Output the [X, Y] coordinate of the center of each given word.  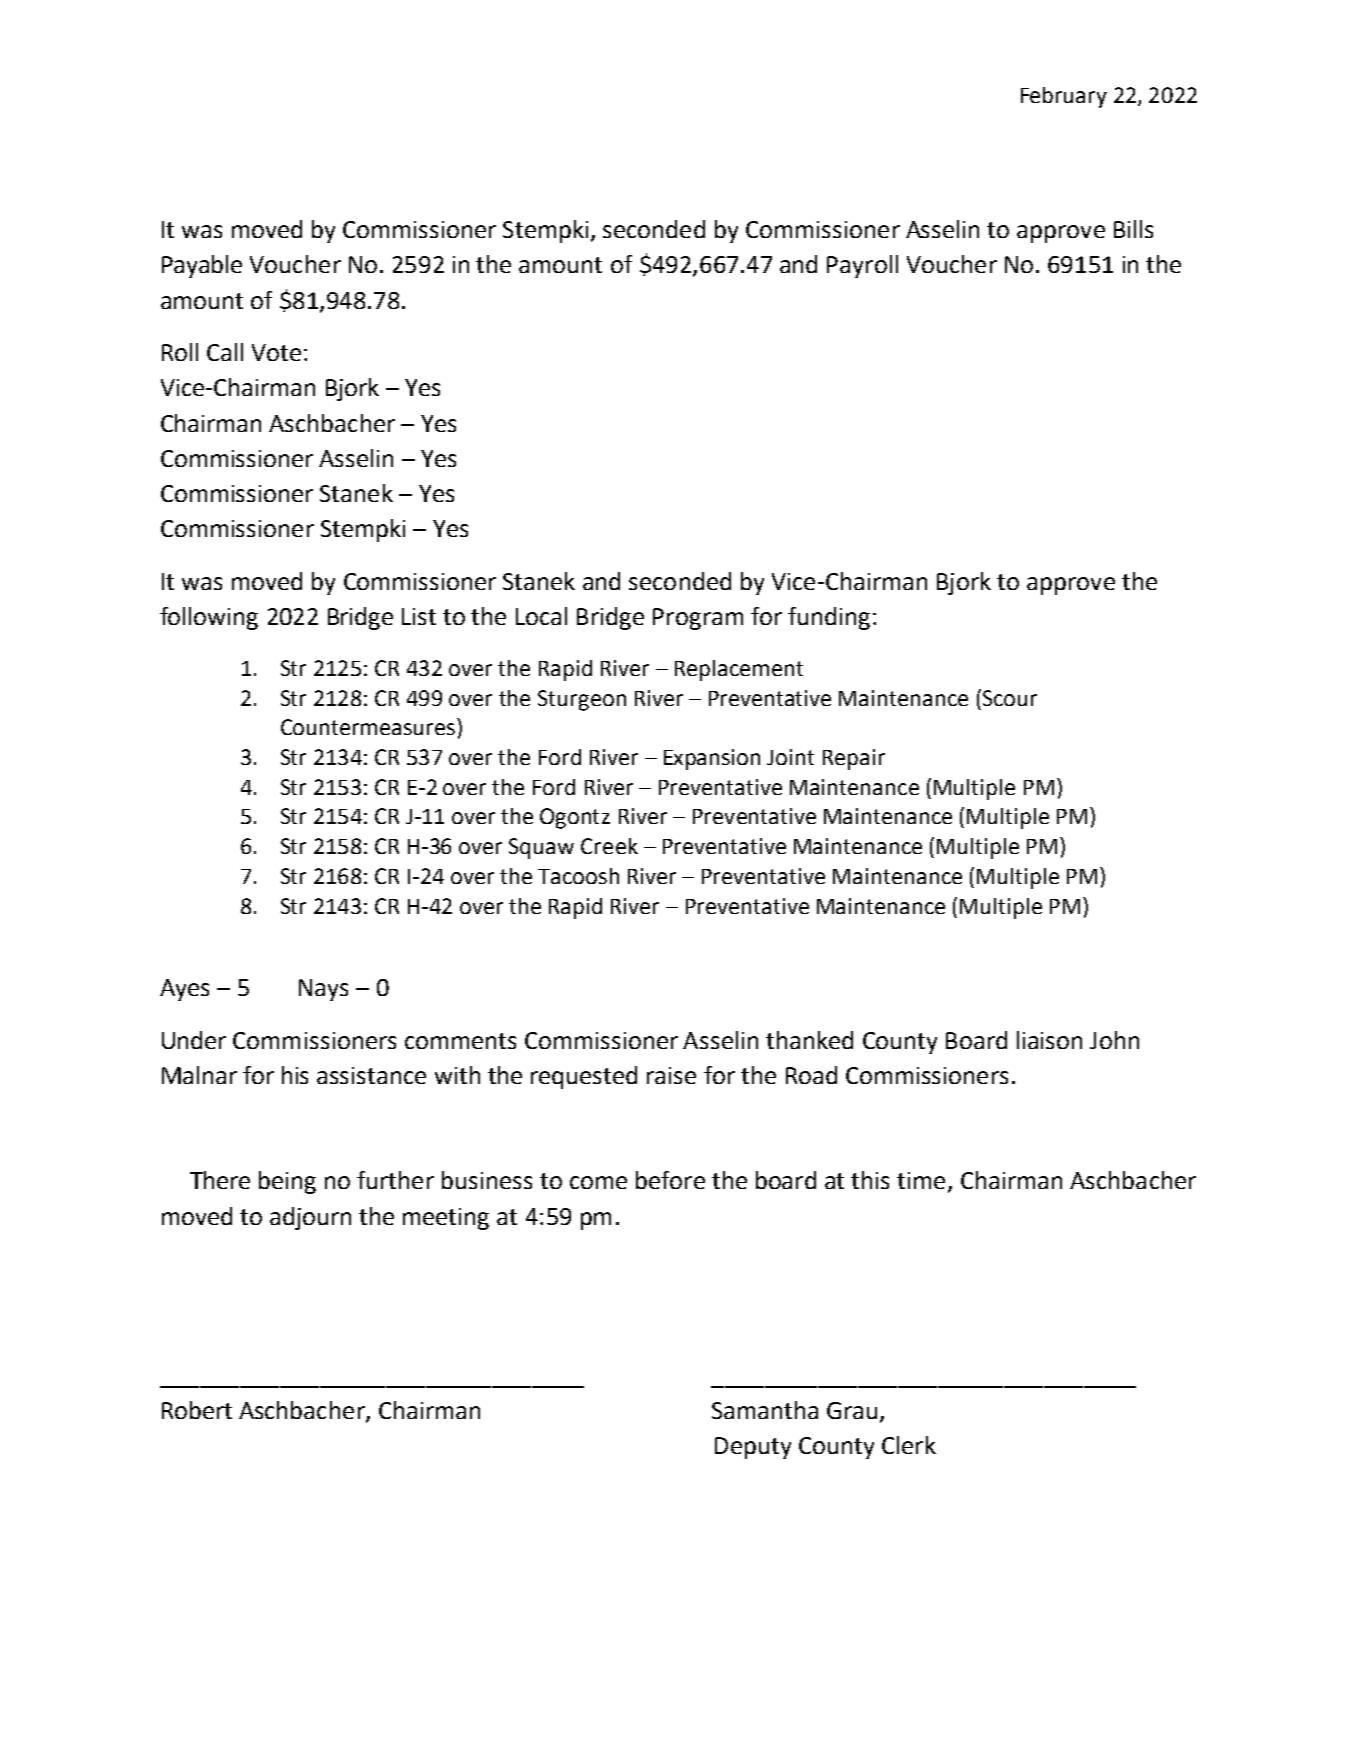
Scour [1010, 698]
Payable [202, 266]
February [1064, 97]
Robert [197, 1410]
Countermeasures [369, 726]
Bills [1133, 229]
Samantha [765, 1410]
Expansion [712, 759]
